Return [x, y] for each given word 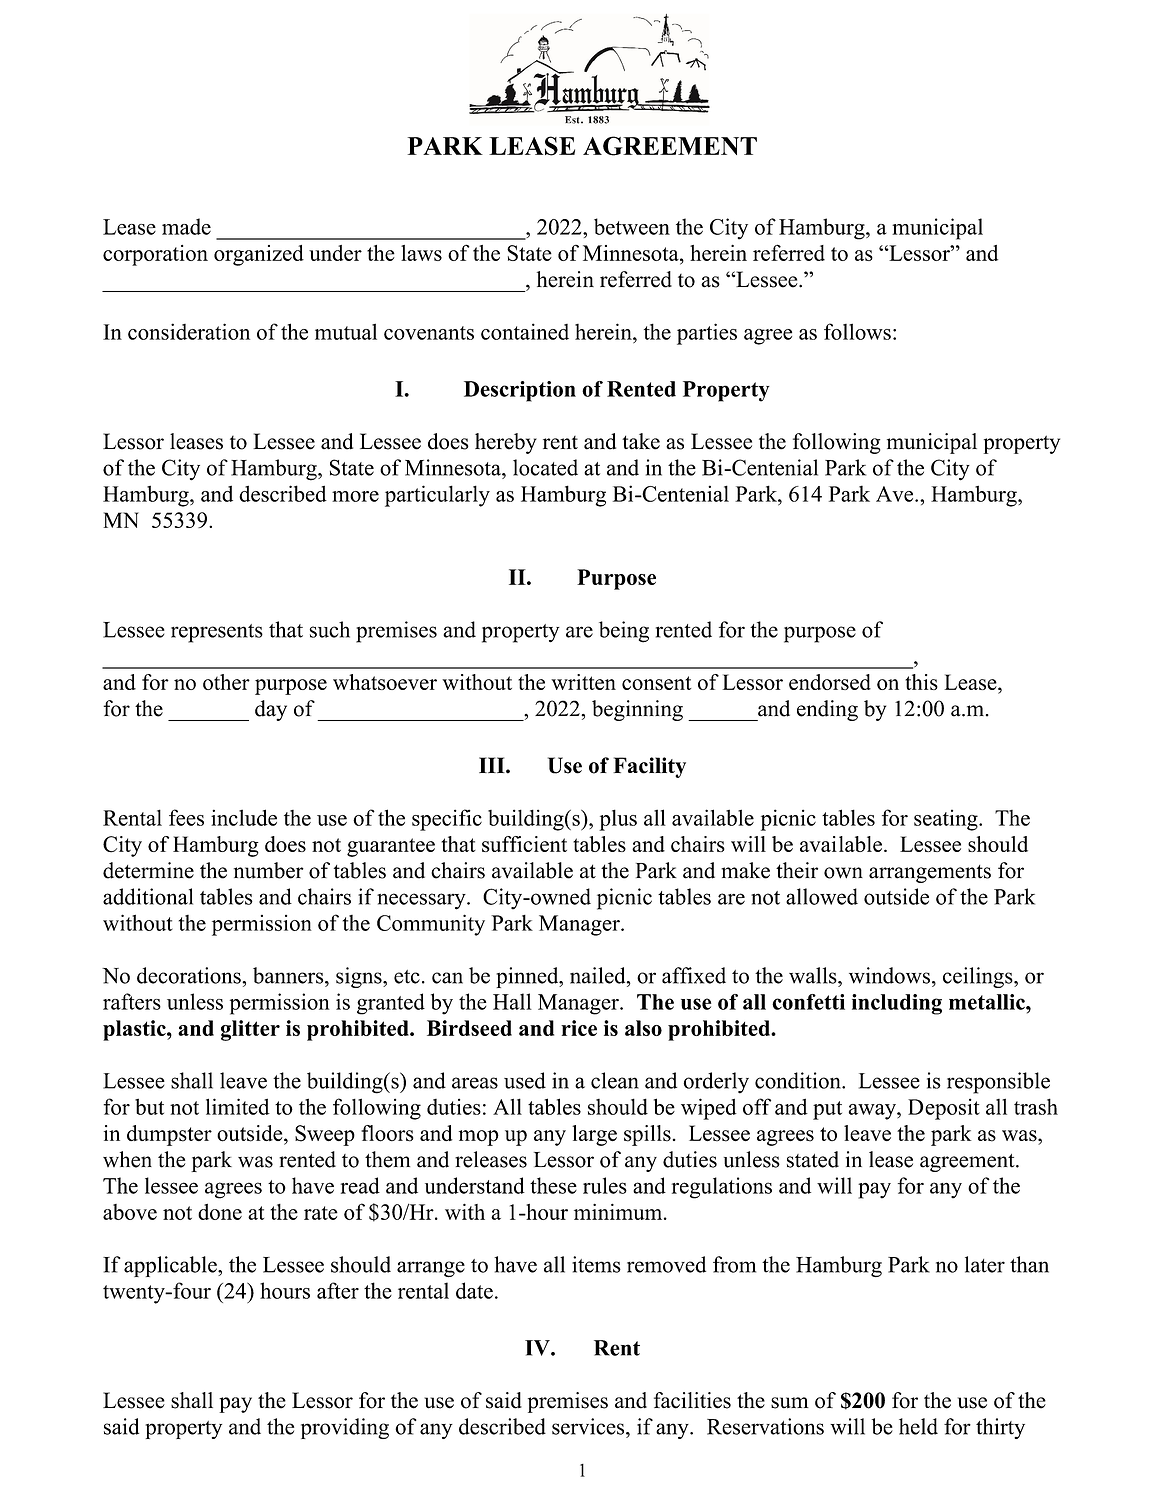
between [632, 226]
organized [259, 255]
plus [618, 820]
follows [857, 331]
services [589, 1426]
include [244, 817]
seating [947, 820]
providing [345, 1428]
